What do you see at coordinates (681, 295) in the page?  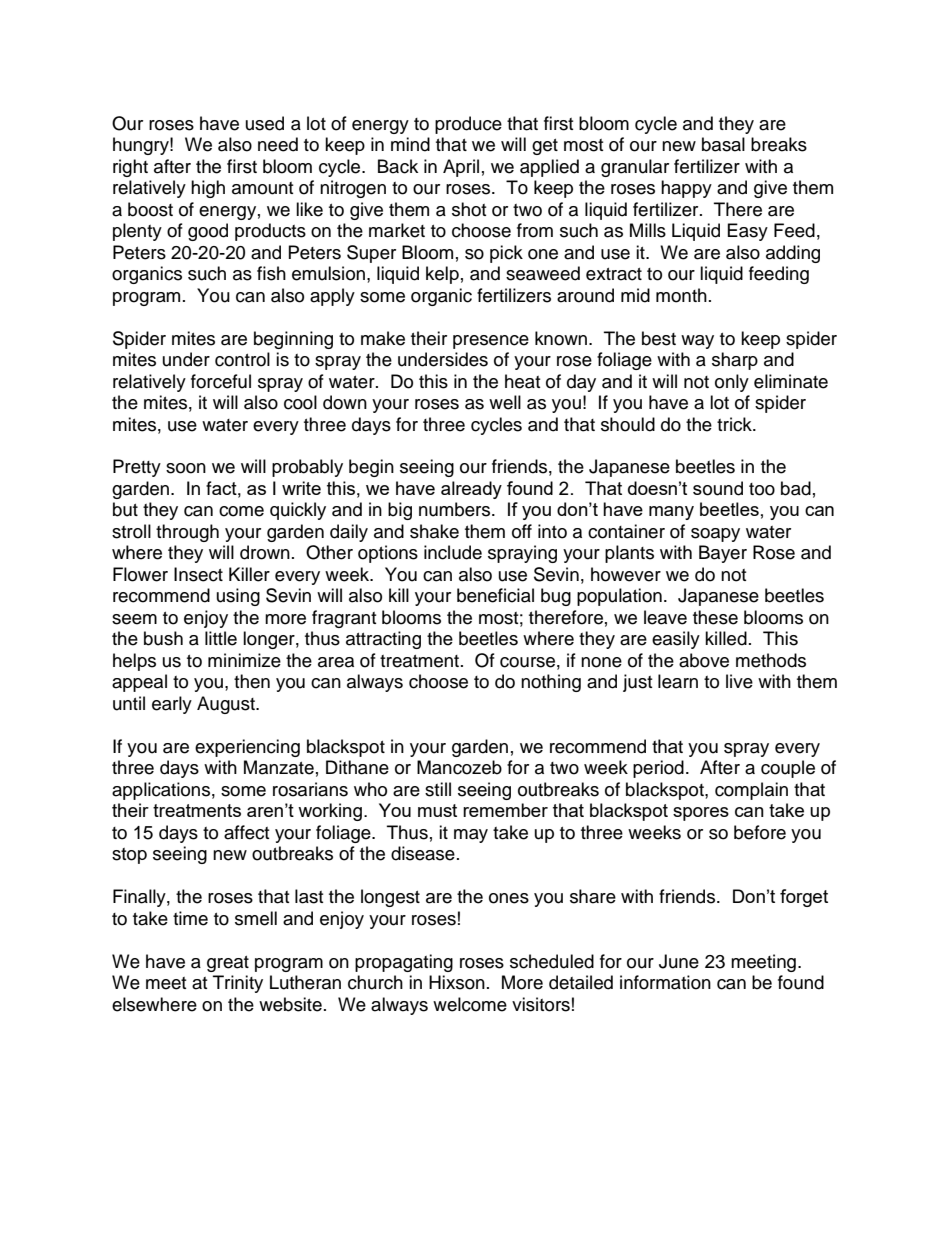 I see `month` at bounding box center [681, 295].
